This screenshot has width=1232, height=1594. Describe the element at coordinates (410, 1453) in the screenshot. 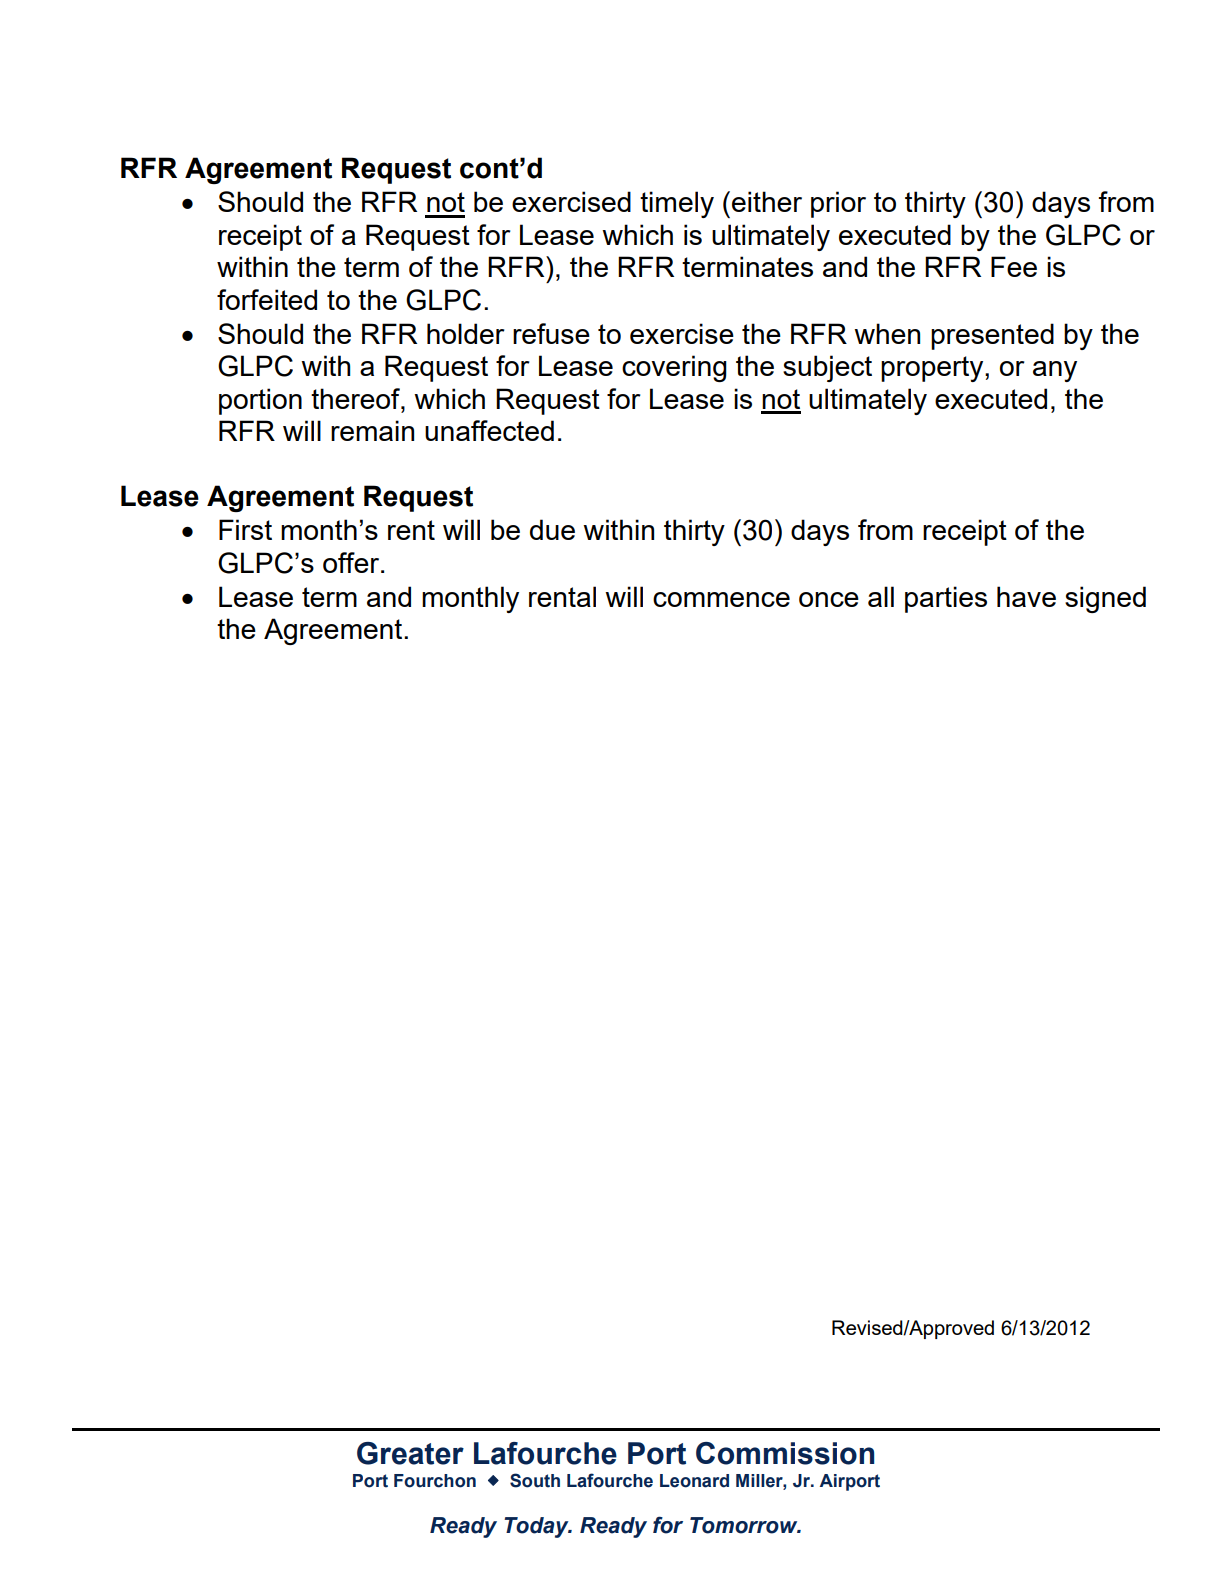

I see `Greater` at that location.
